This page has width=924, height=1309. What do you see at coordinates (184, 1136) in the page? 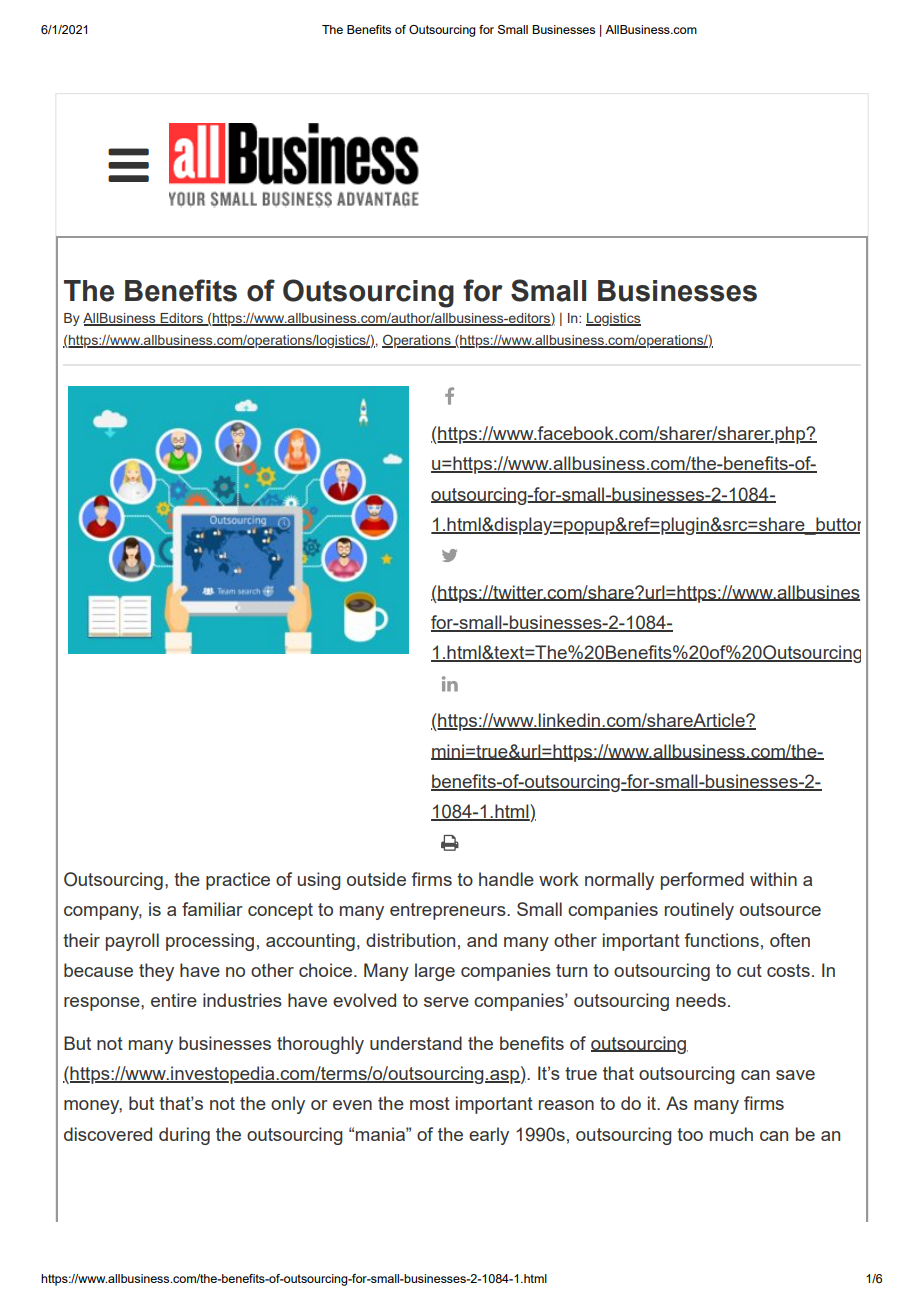
I see `during` at bounding box center [184, 1136].
